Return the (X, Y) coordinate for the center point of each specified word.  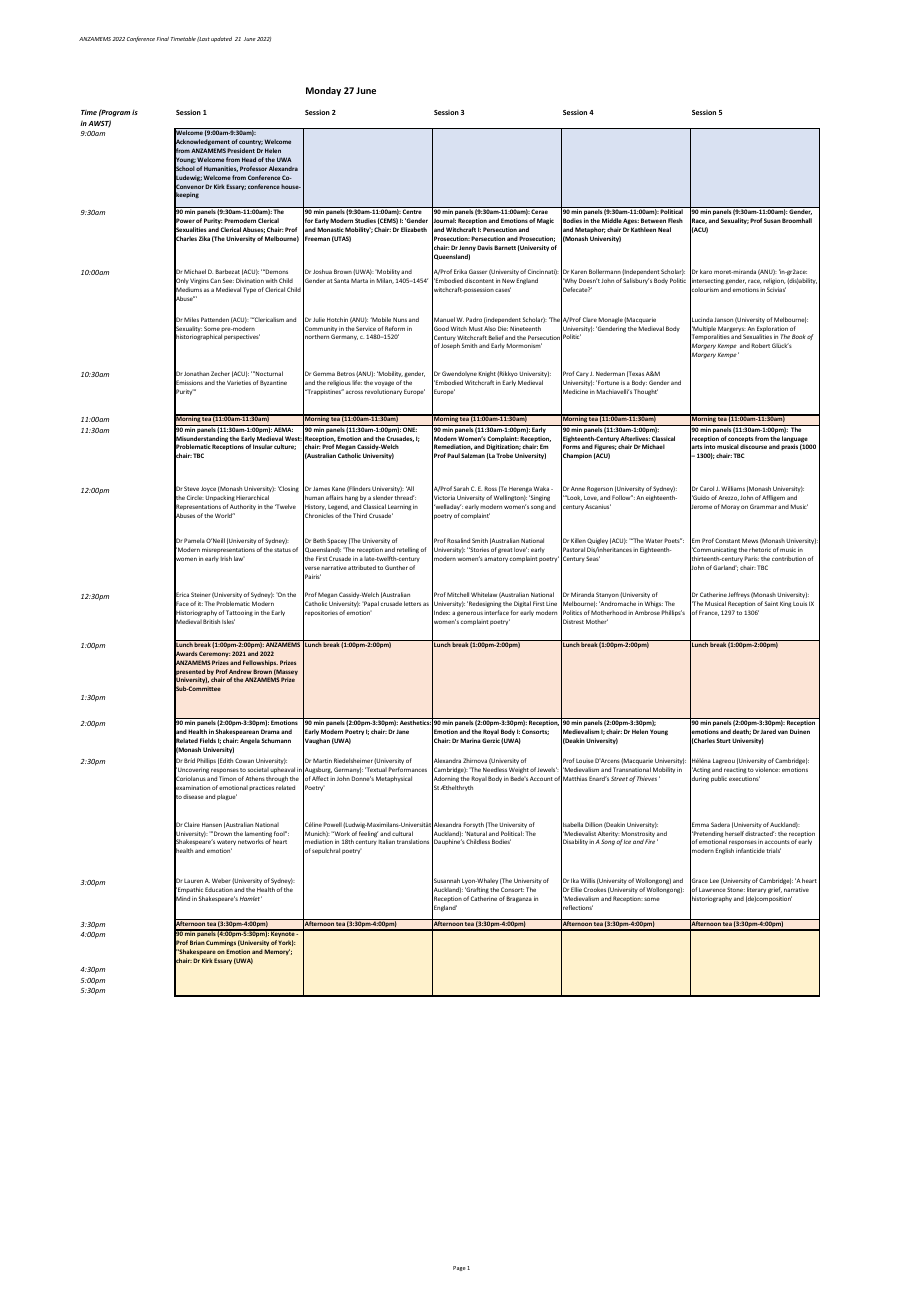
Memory (277, 952)
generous (470, 615)
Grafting (477, 892)
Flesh (675, 220)
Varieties (239, 382)
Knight (487, 374)
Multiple (705, 330)
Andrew (240, 671)
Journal (444, 221)
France (709, 613)
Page (459, 1268)
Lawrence (712, 889)
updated (221, 39)
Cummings (221, 943)
